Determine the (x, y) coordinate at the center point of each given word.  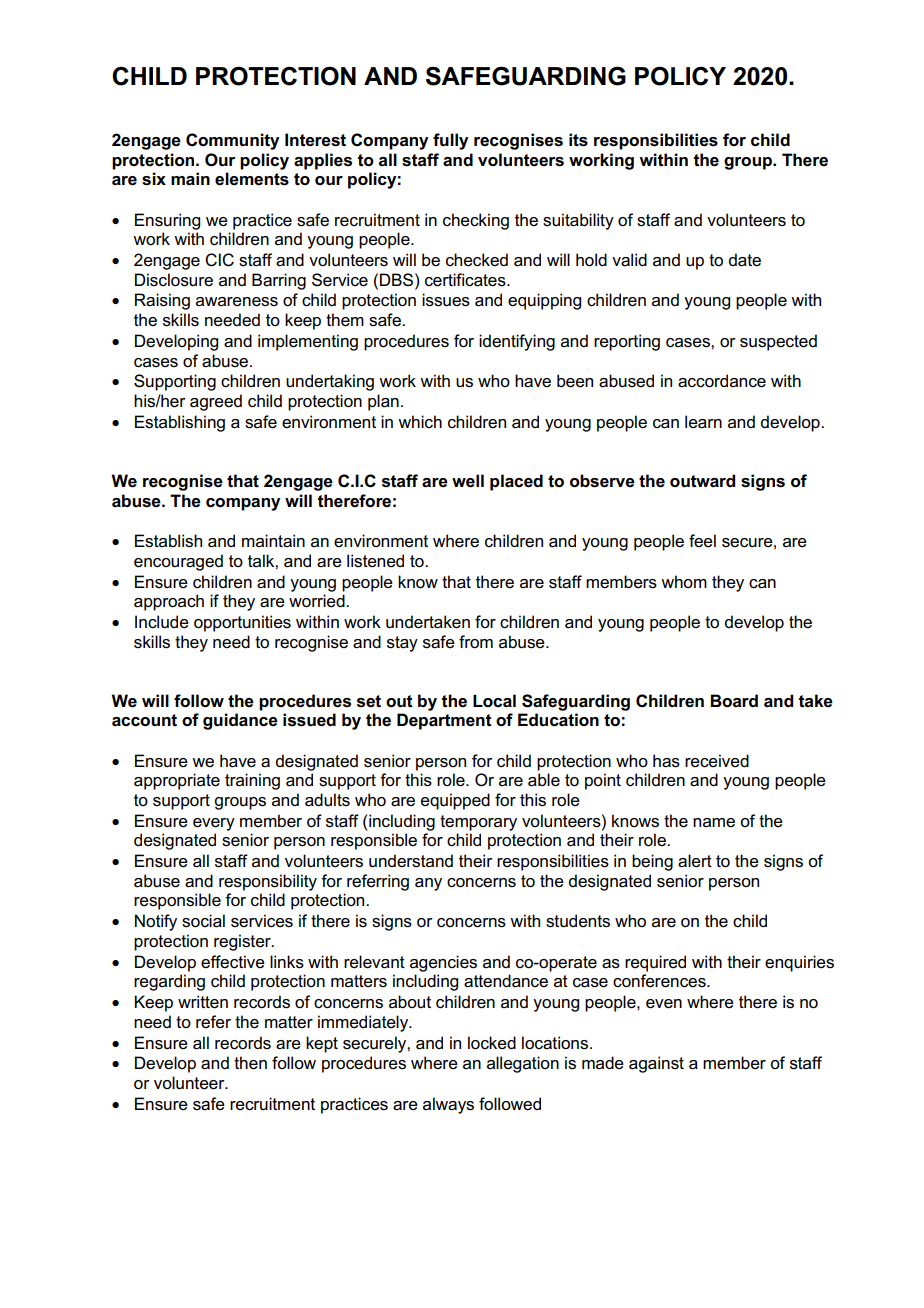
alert (695, 861)
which (420, 421)
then (250, 1063)
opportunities (242, 623)
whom (684, 581)
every (214, 824)
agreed (216, 402)
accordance (722, 381)
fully (451, 141)
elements (252, 179)
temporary (478, 823)
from (476, 642)
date (745, 260)
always (448, 1105)
